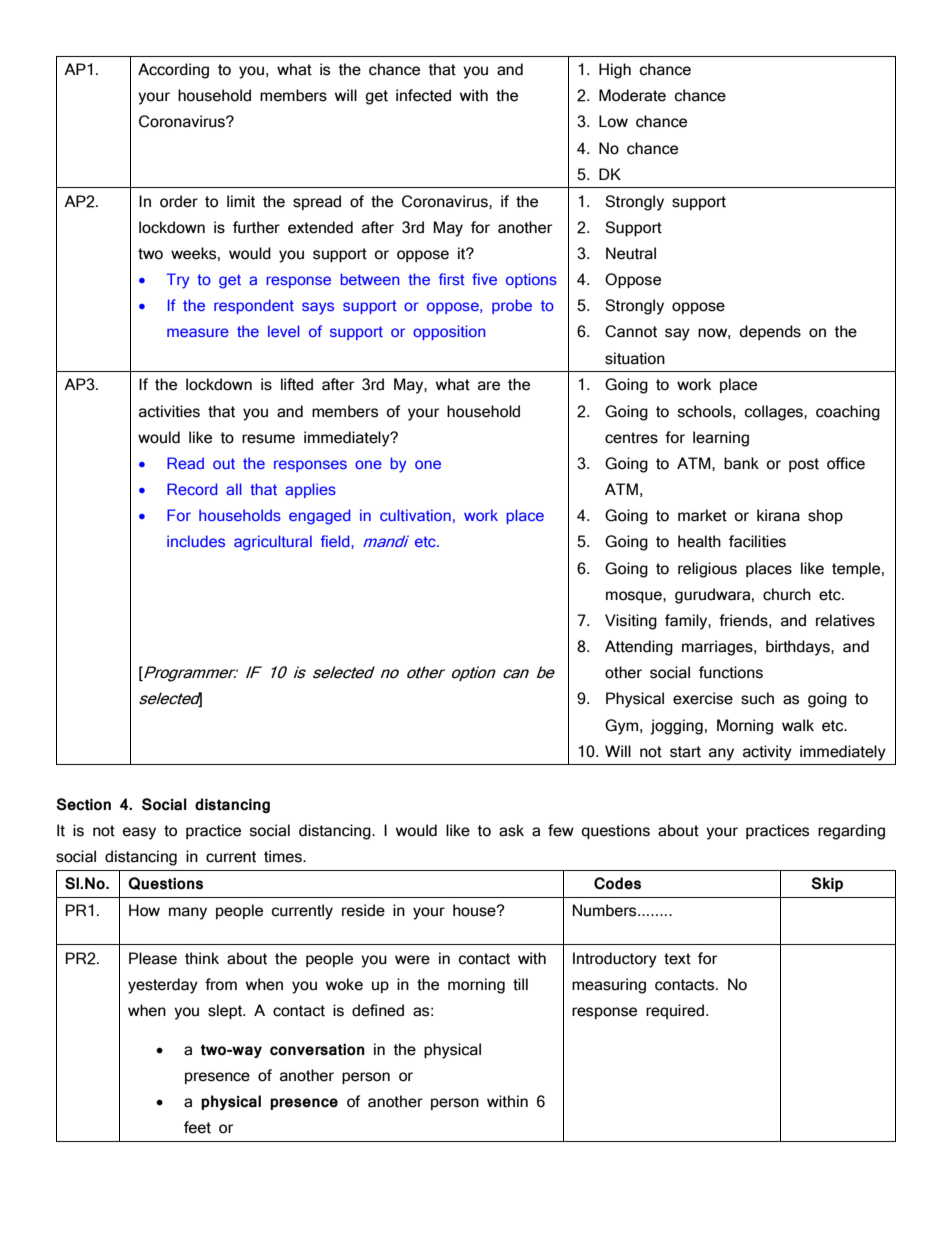 The height and width of the screenshot is (1233, 952). I want to click on feet, so click(197, 1127).
